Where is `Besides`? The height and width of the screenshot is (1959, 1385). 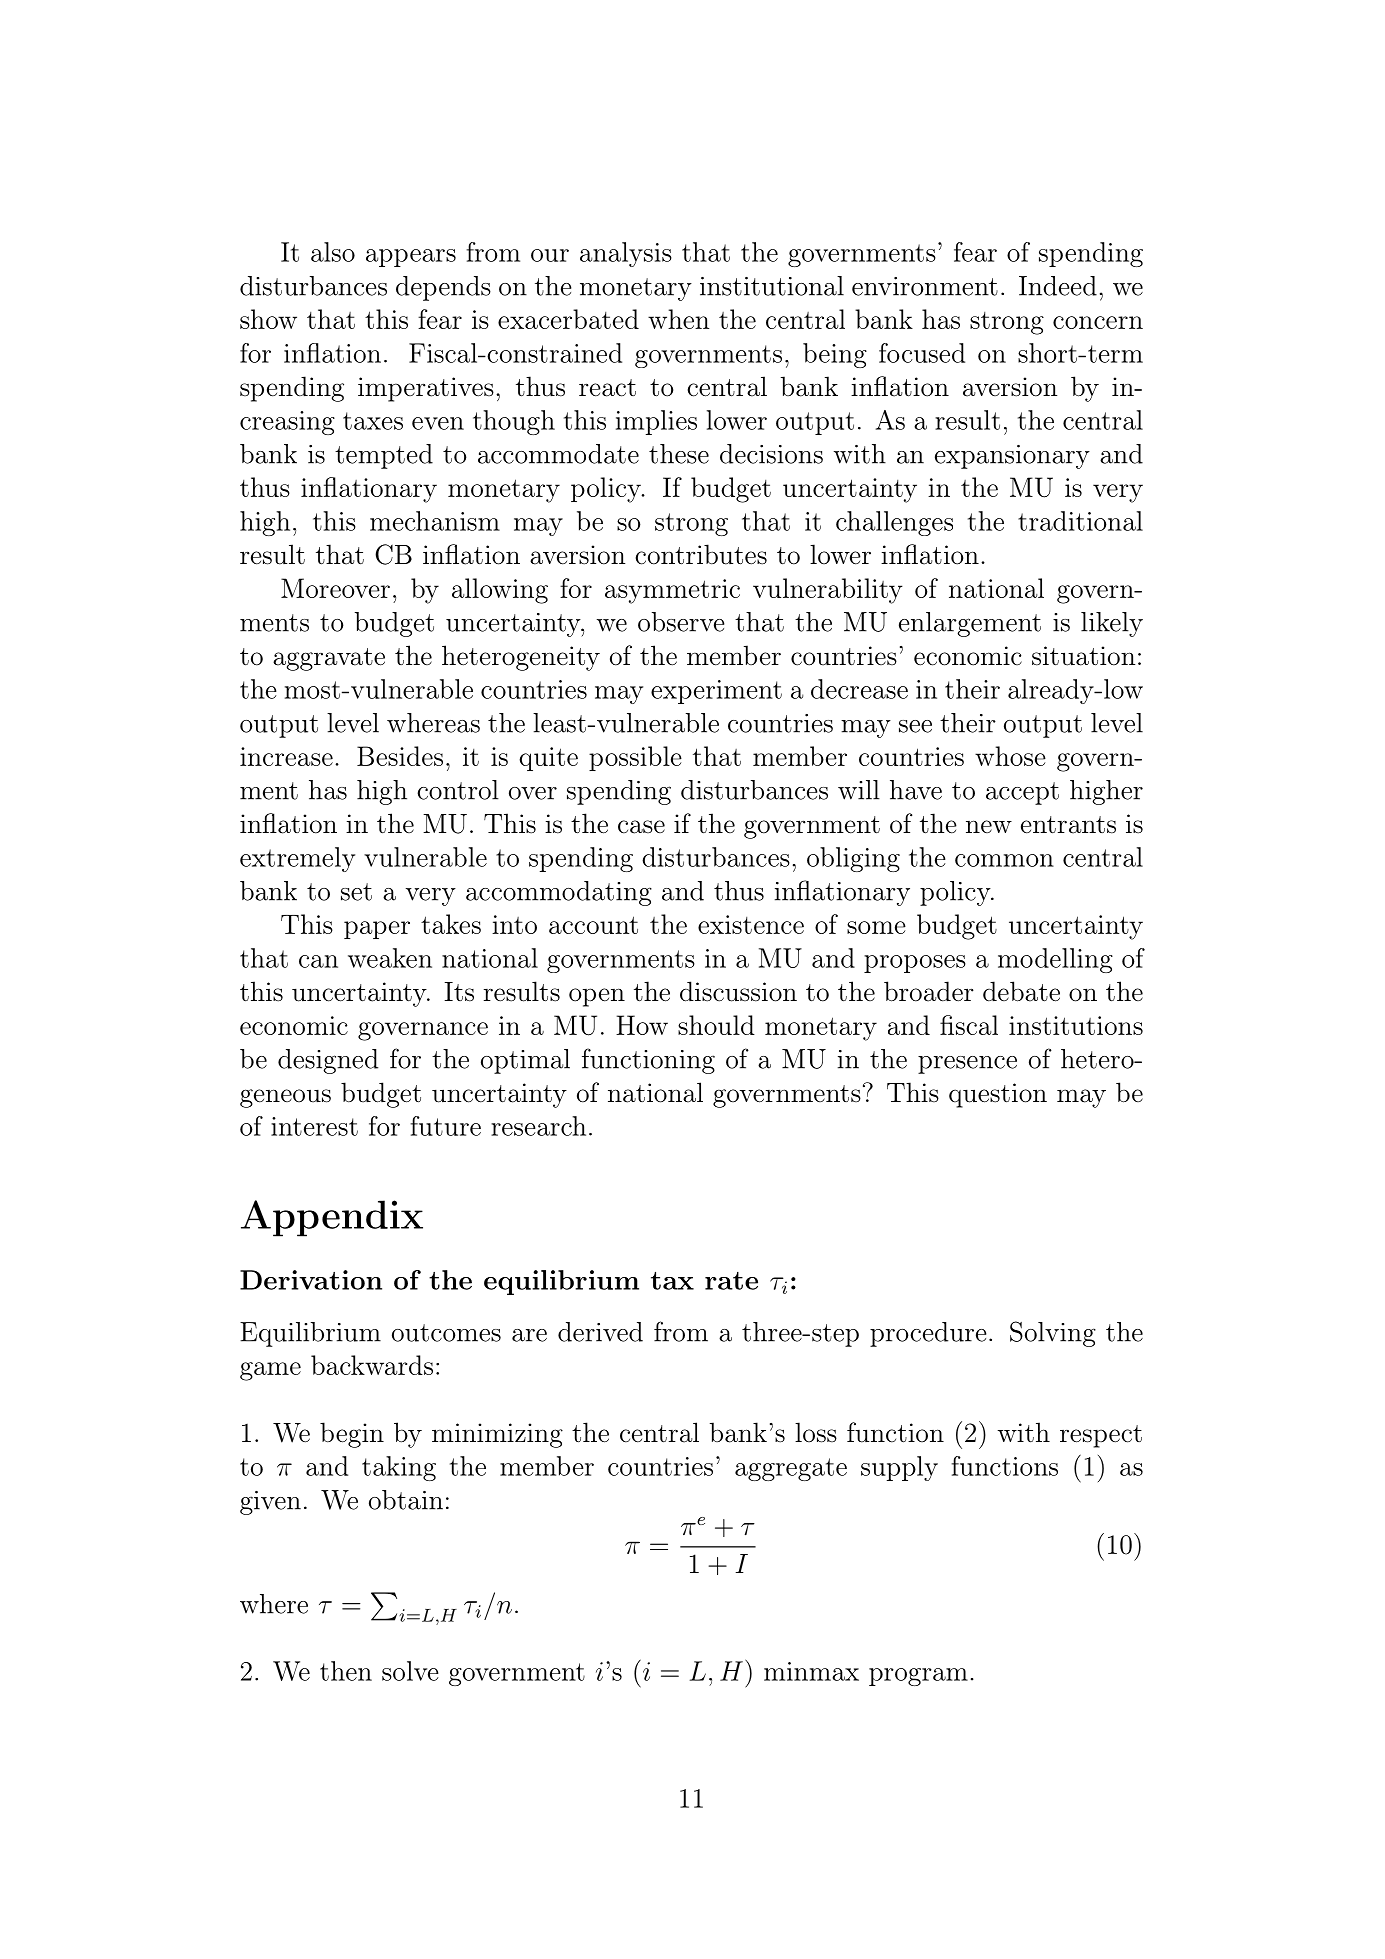
Besides is located at coordinates (400, 756).
